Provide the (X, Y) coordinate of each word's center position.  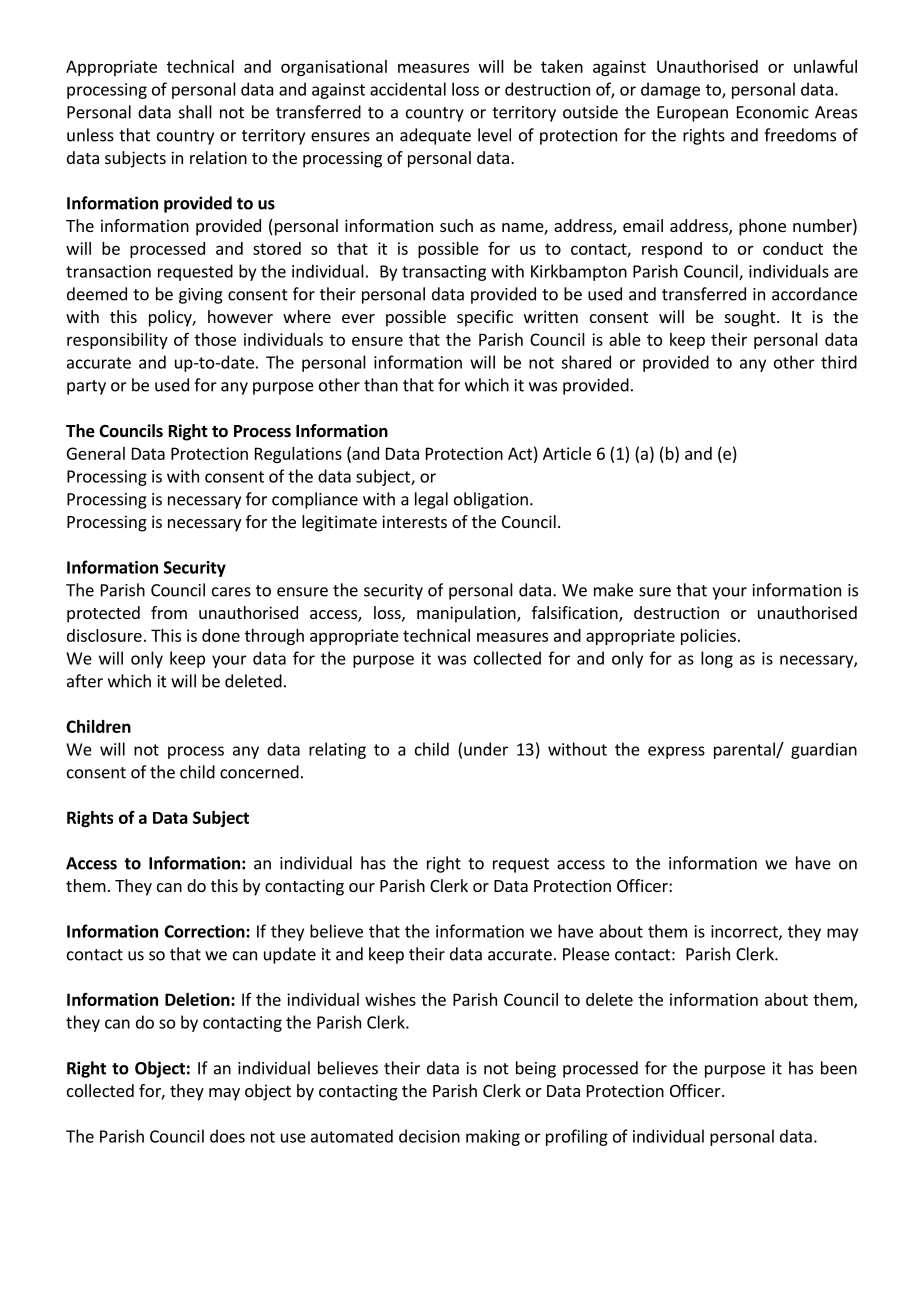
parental (745, 750)
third (839, 362)
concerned (259, 772)
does (227, 1136)
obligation (491, 500)
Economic (773, 112)
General (96, 453)
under (486, 749)
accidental (408, 89)
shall (195, 112)
